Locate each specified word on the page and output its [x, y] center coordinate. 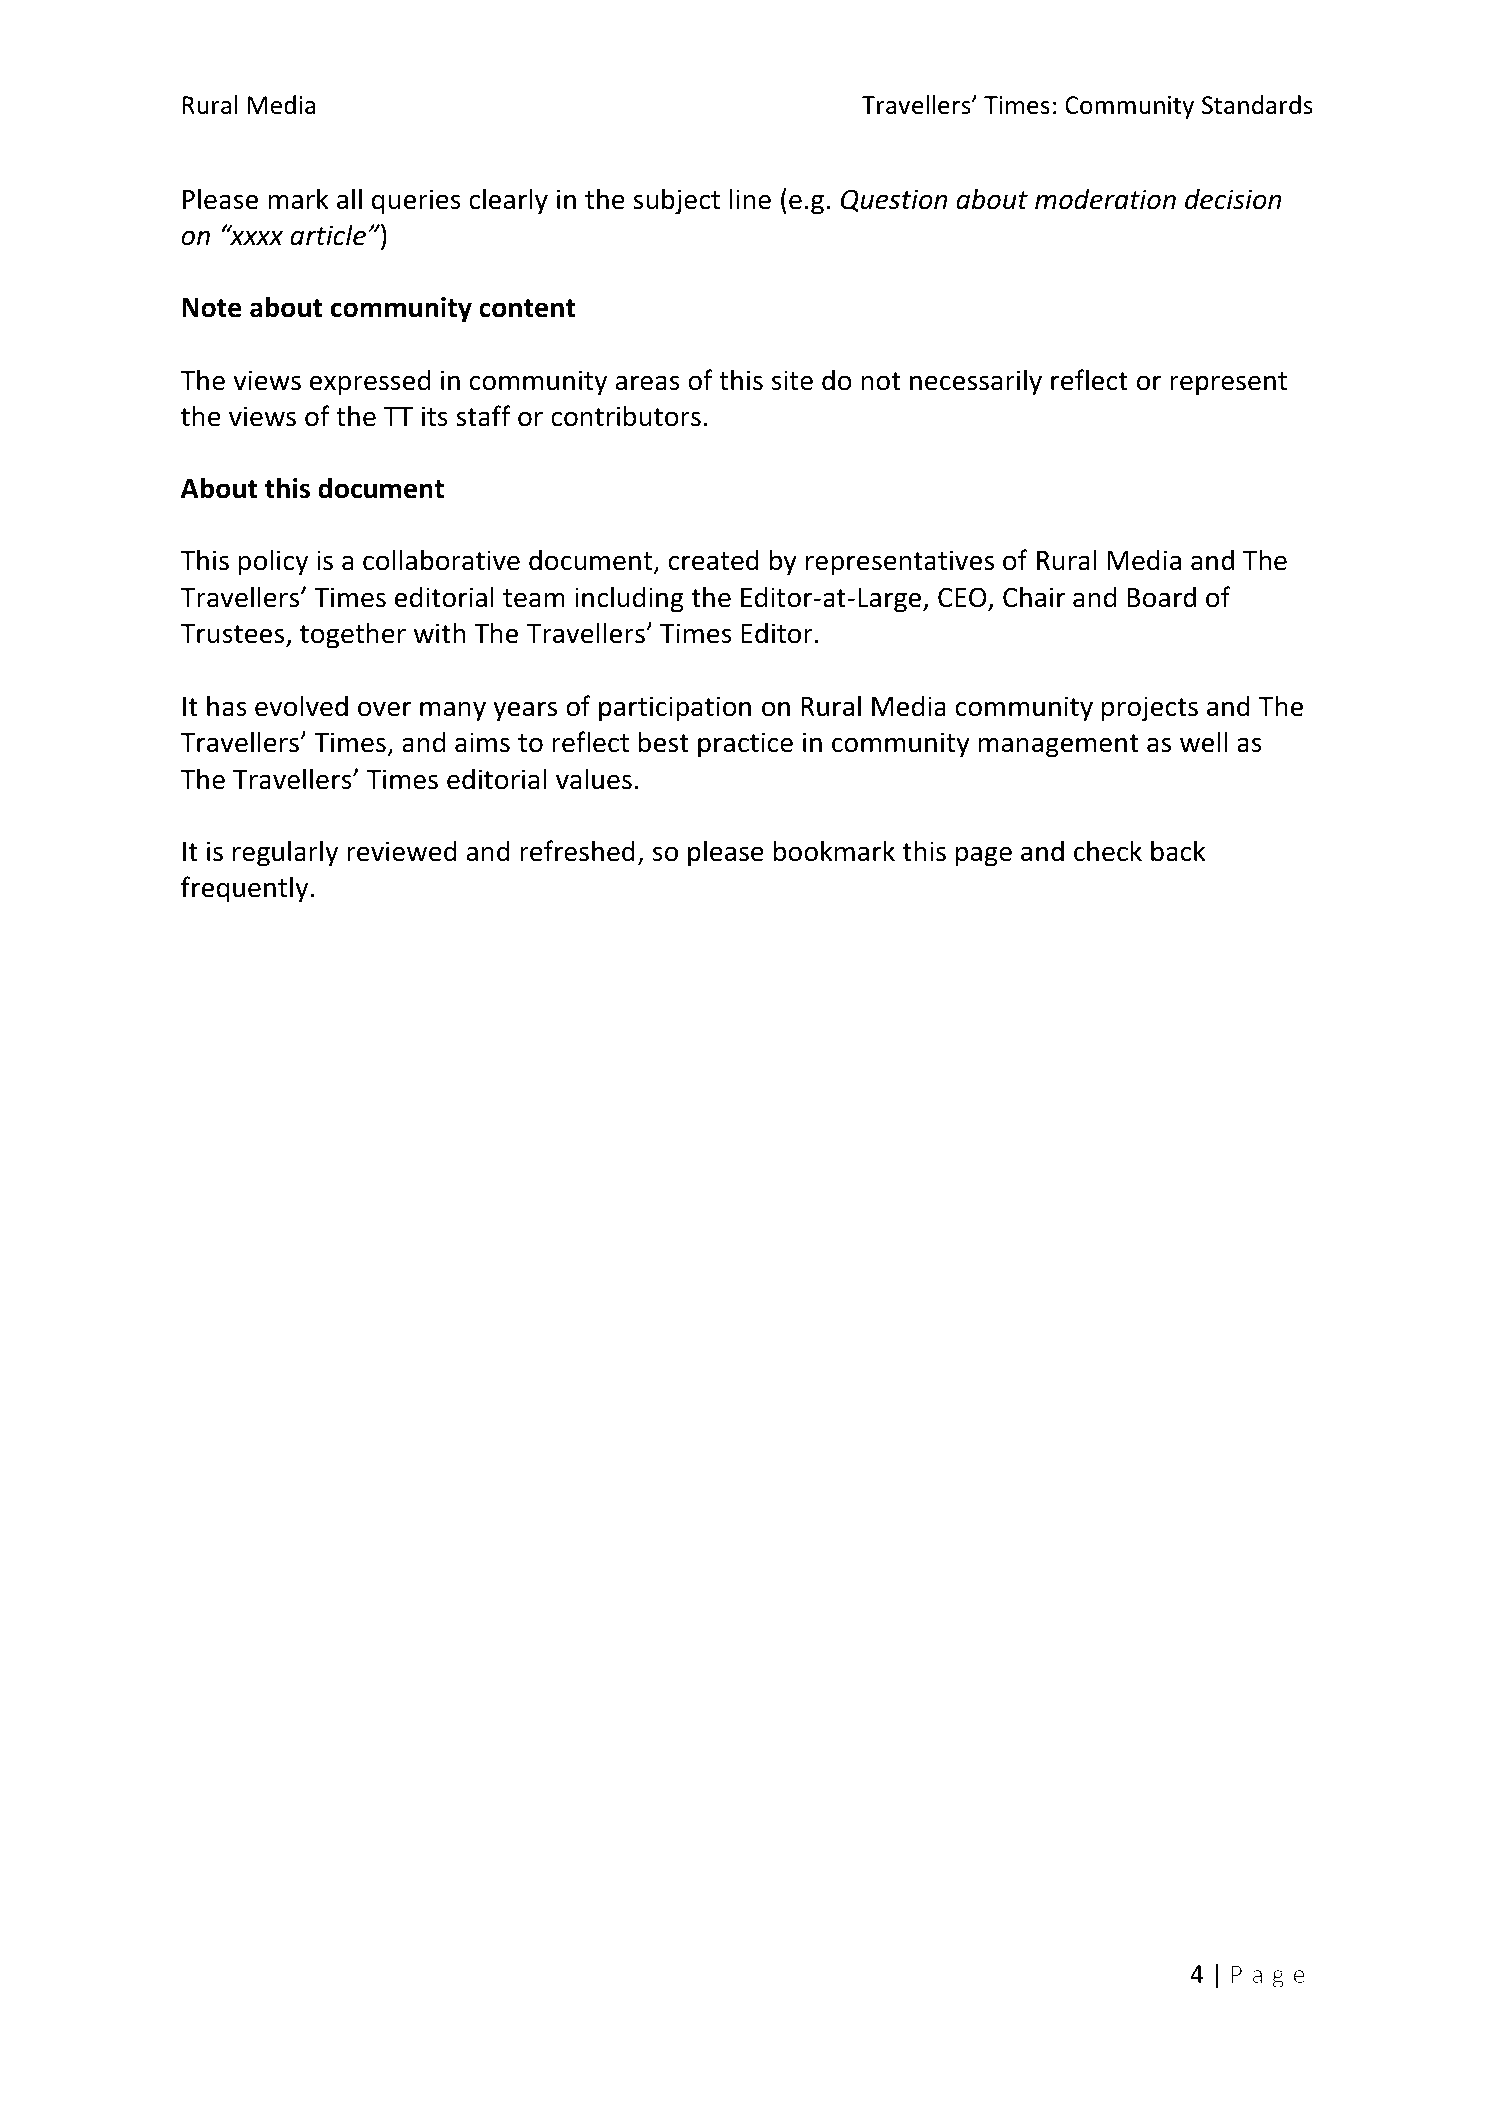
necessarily [976, 382]
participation [675, 709]
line [750, 199]
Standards [1257, 105]
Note [212, 308]
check [1108, 851]
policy [273, 562]
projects [1150, 709]
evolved [301, 706]
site [792, 380]
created [714, 560]
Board [1161, 597]
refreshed [577, 851]
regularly [285, 853]
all [349, 199]
